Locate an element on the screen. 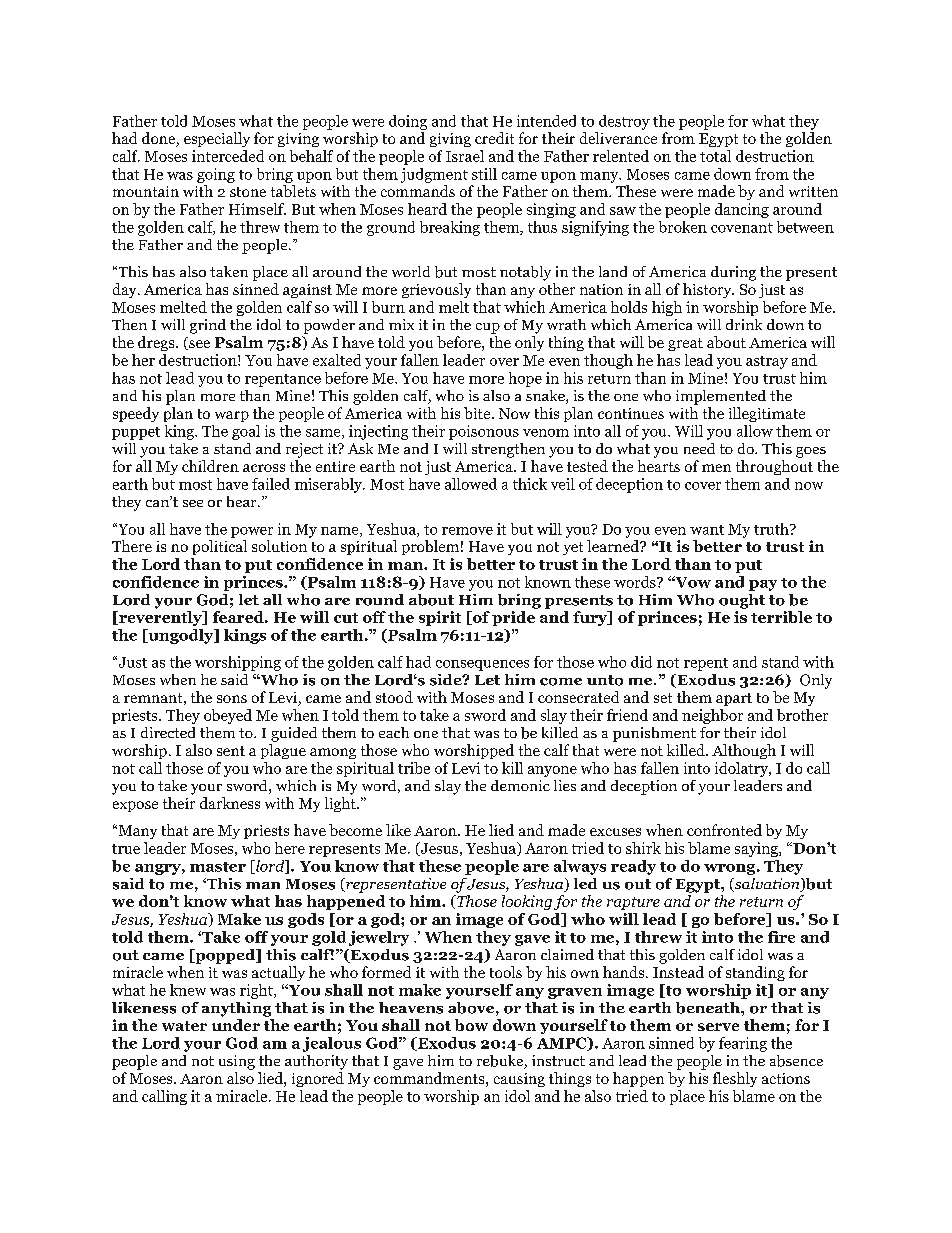  especially is located at coordinates (217, 139).
